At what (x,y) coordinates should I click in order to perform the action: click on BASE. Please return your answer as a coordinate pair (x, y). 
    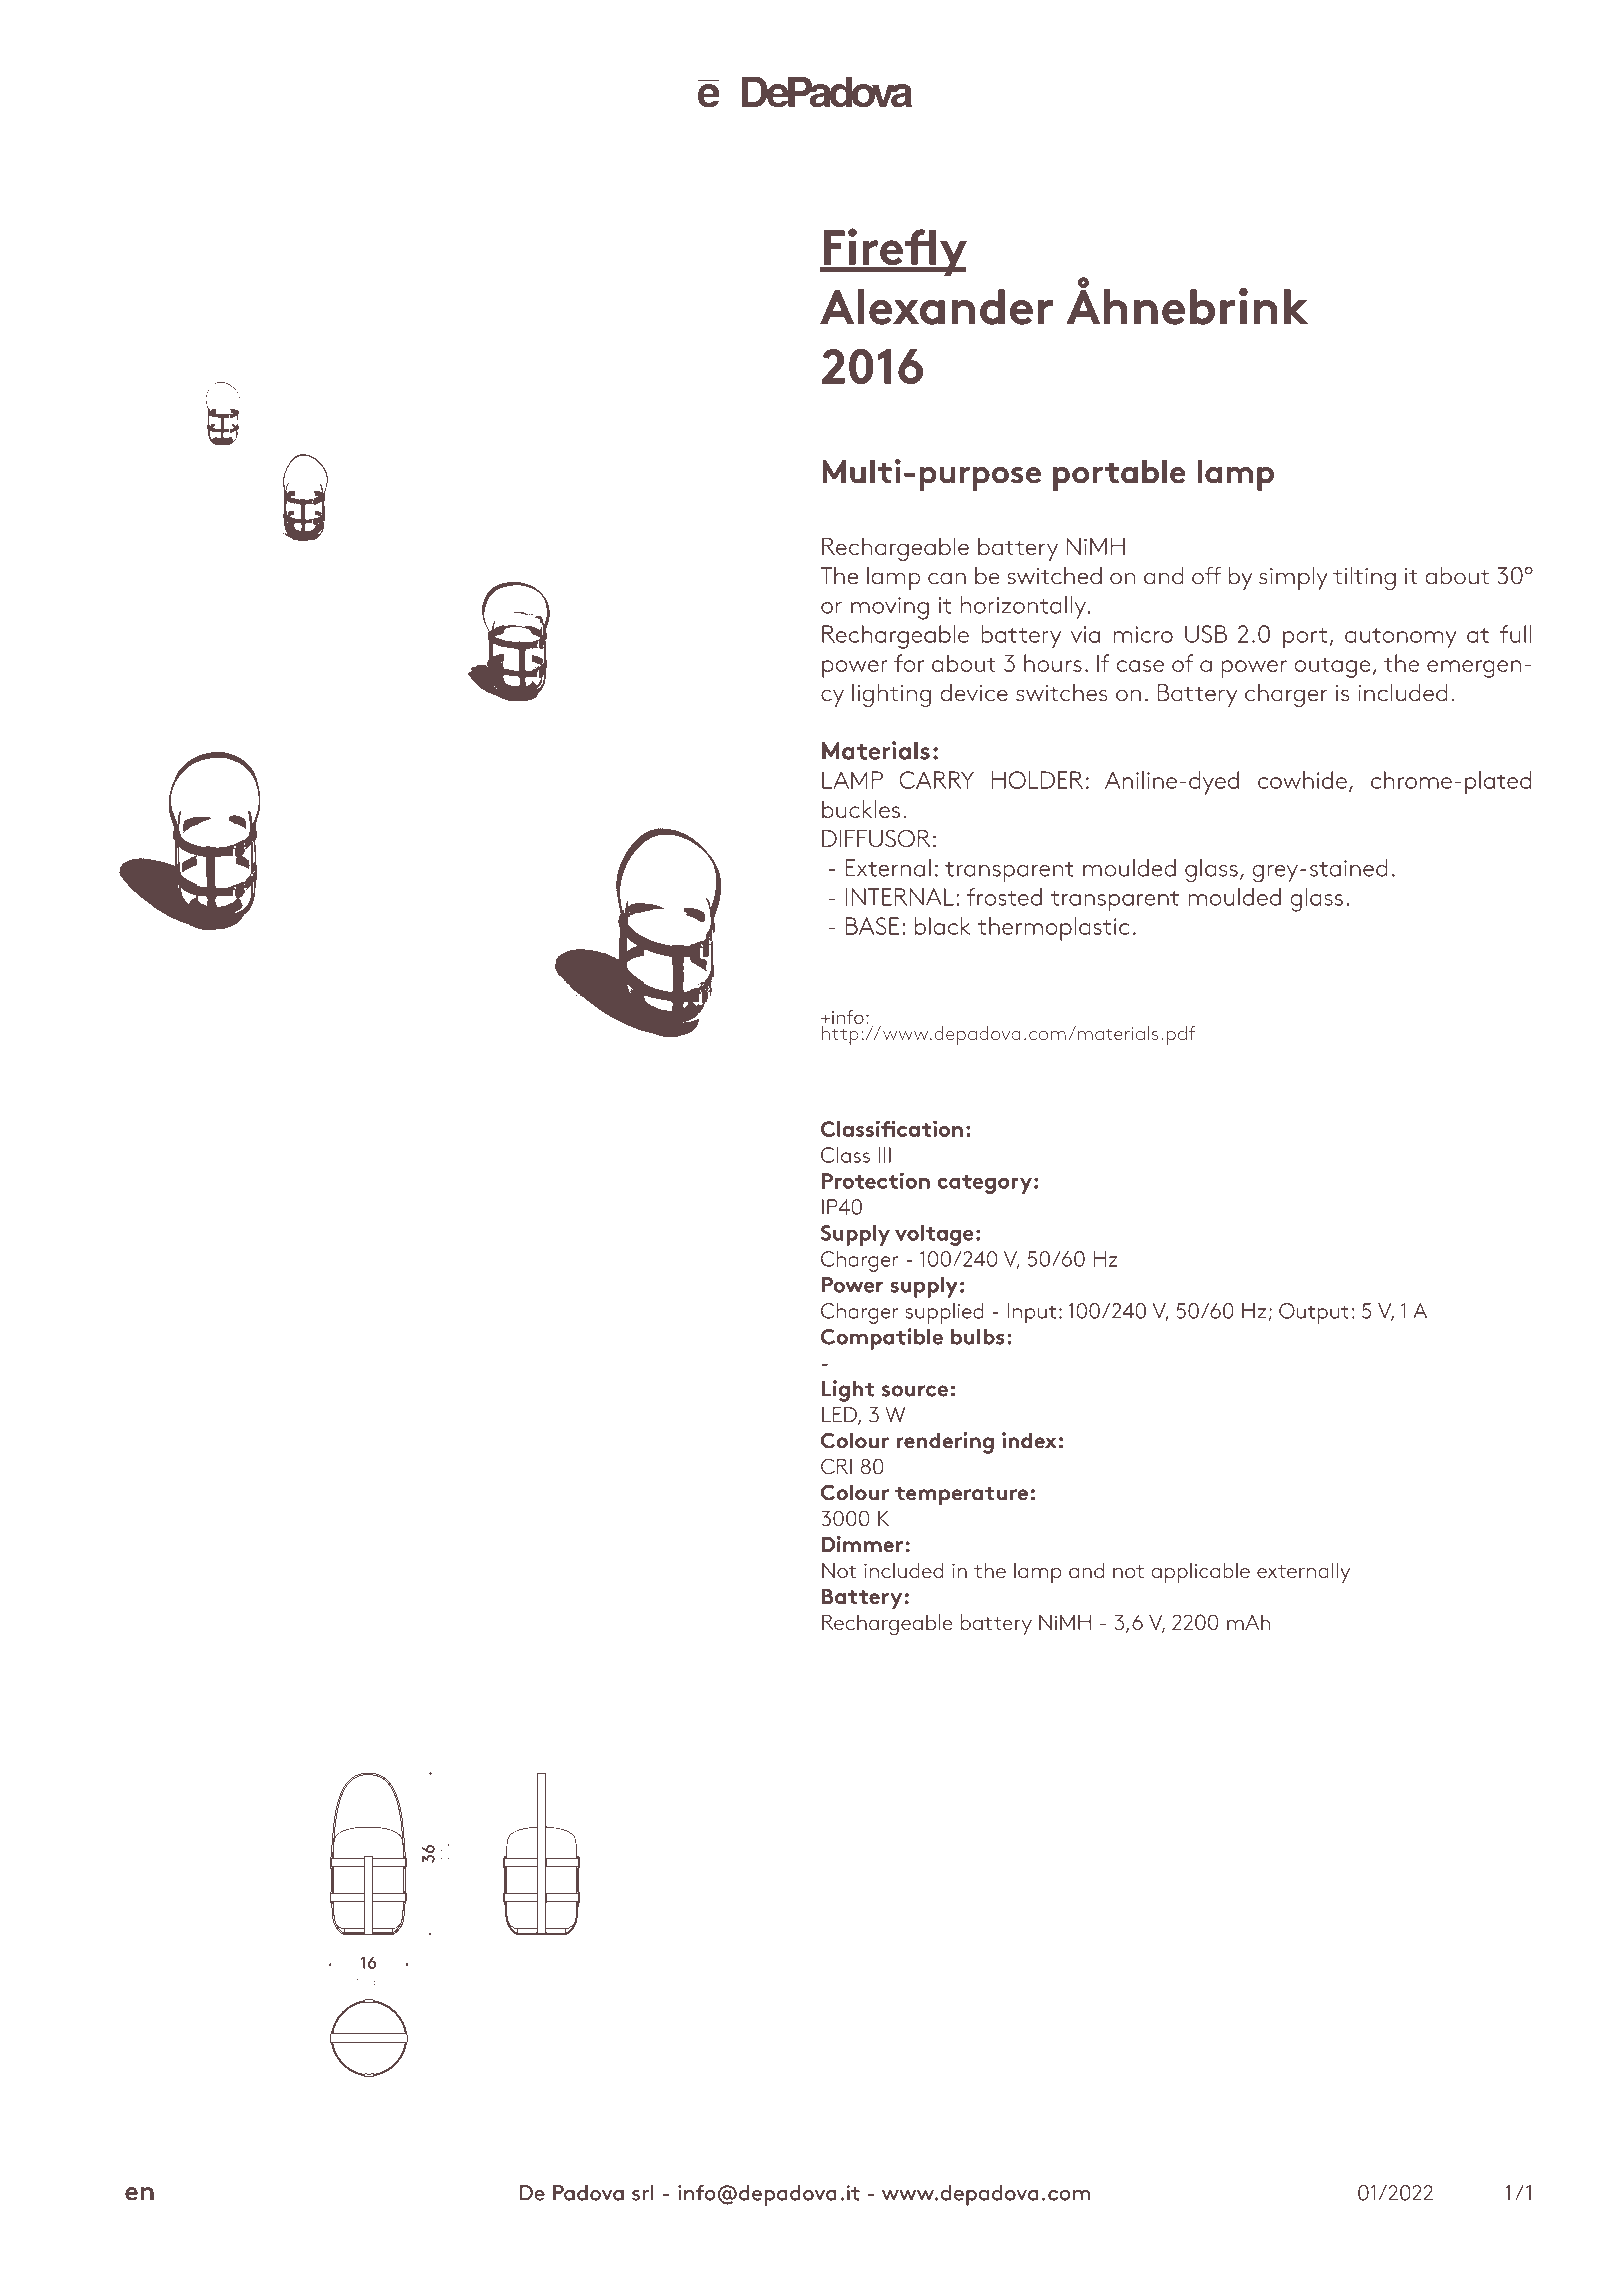
    Looking at the image, I should click on (872, 926).
